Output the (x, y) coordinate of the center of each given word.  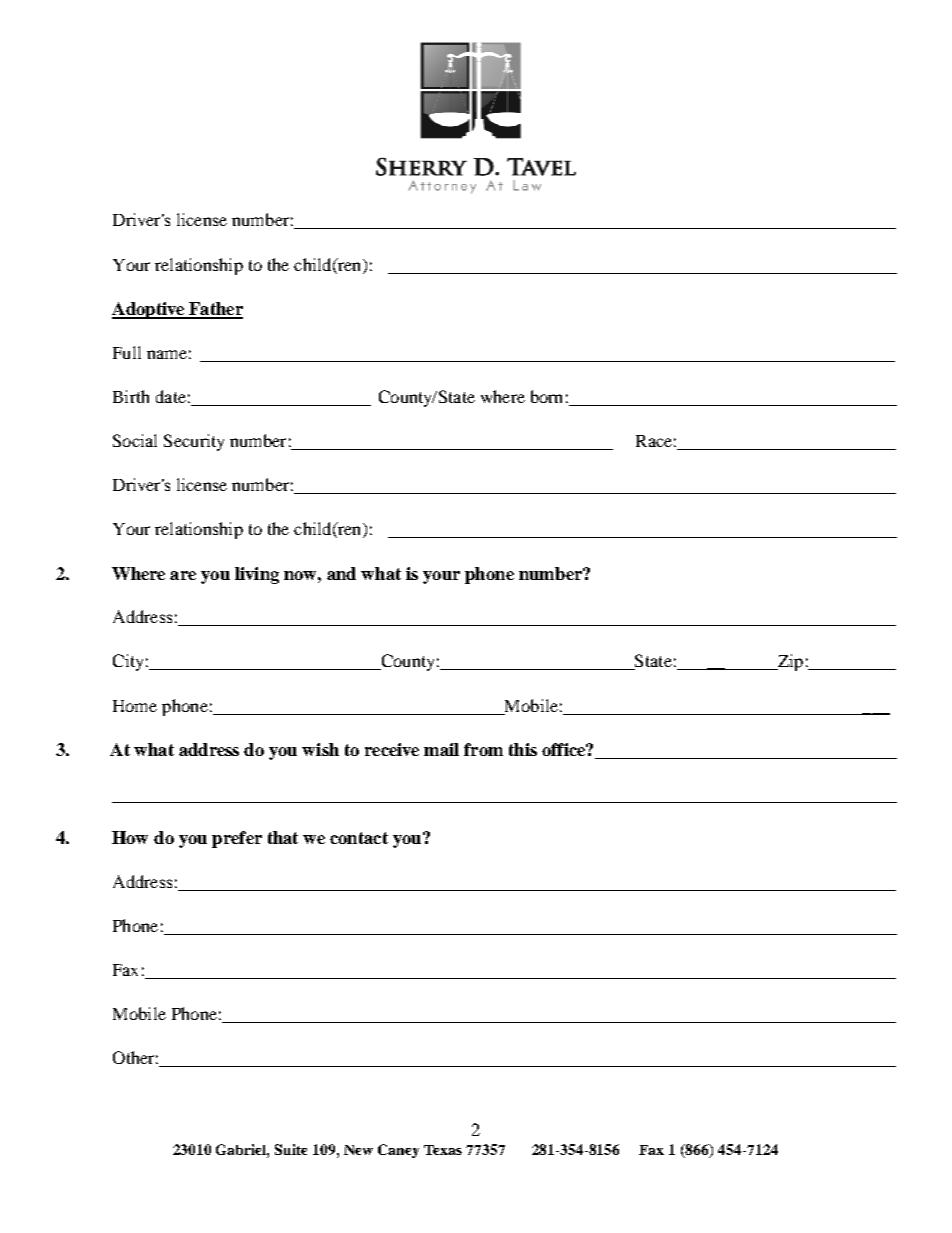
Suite (291, 1149)
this (523, 749)
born (546, 396)
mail (441, 749)
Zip (789, 662)
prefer (237, 839)
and (341, 573)
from (483, 749)
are (183, 575)
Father (215, 310)
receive (392, 749)
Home (135, 706)
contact (359, 838)
